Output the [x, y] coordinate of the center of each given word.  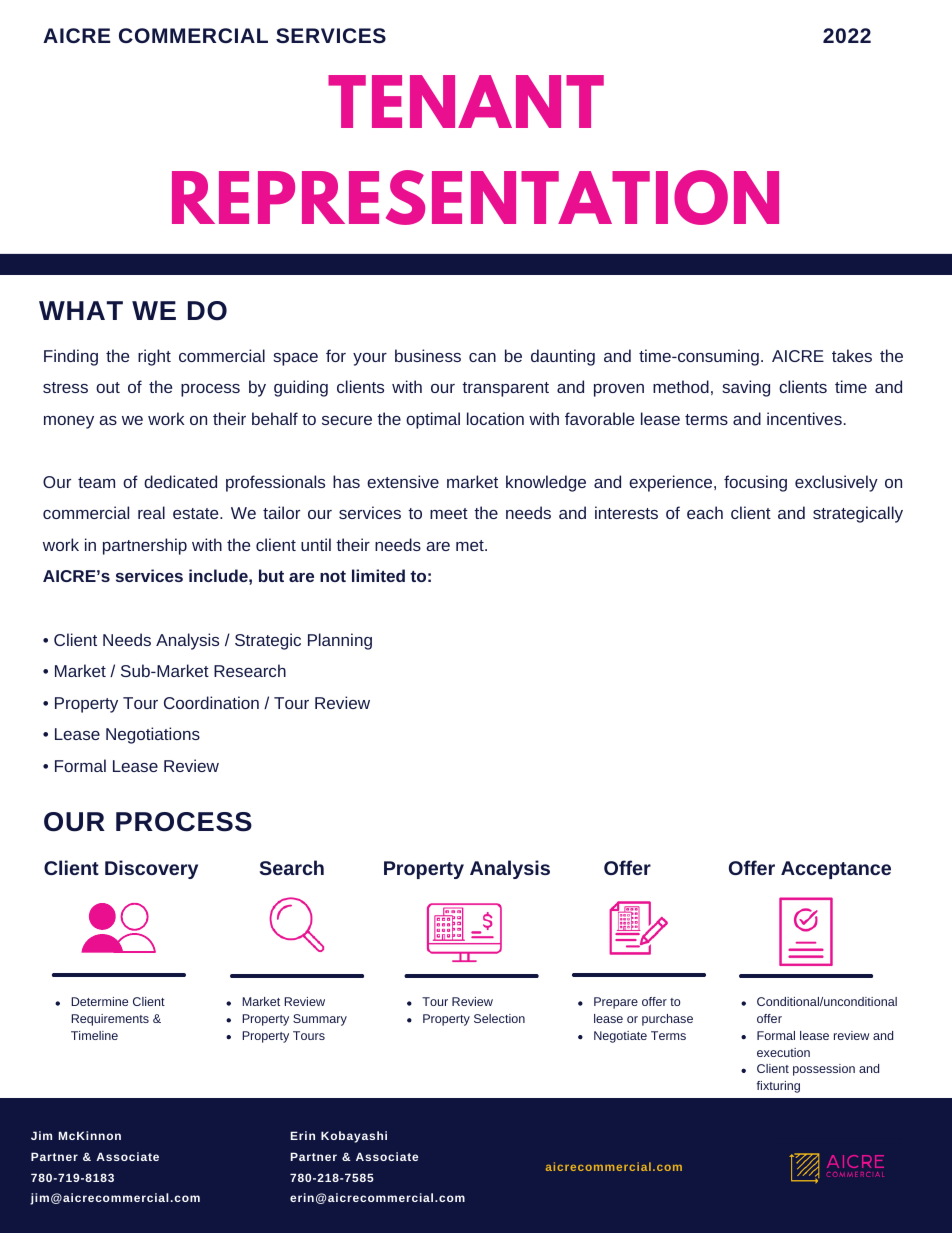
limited [378, 575]
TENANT [466, 101]
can [482, 357]
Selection [499, 1018]
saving [746, 388]
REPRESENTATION [475, 197]
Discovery [151, 869]
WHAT [81, 310]
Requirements [110, 1020]
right [154, 357]
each [705, 512]
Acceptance [836, 870]
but [271, 575]
